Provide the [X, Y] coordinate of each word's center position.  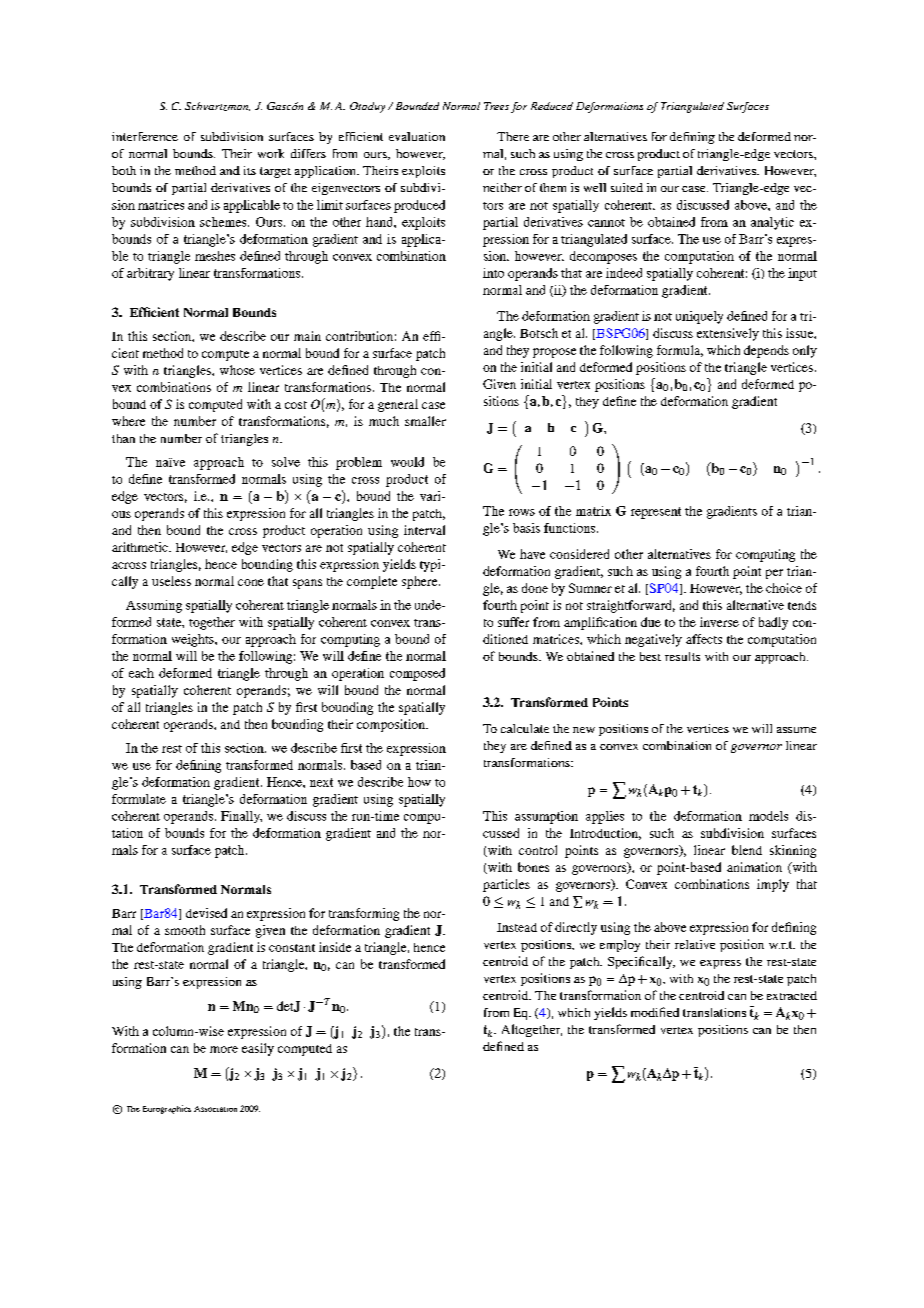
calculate [525, 728]
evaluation [417, 136]
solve [286, 462]
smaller [425, 421]
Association [215, 1109]
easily [258, 1049]
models [768, 816]
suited [627, 187]
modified [655, 1012]
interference [145, 136]
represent [656, 513]
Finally [241, 817]
